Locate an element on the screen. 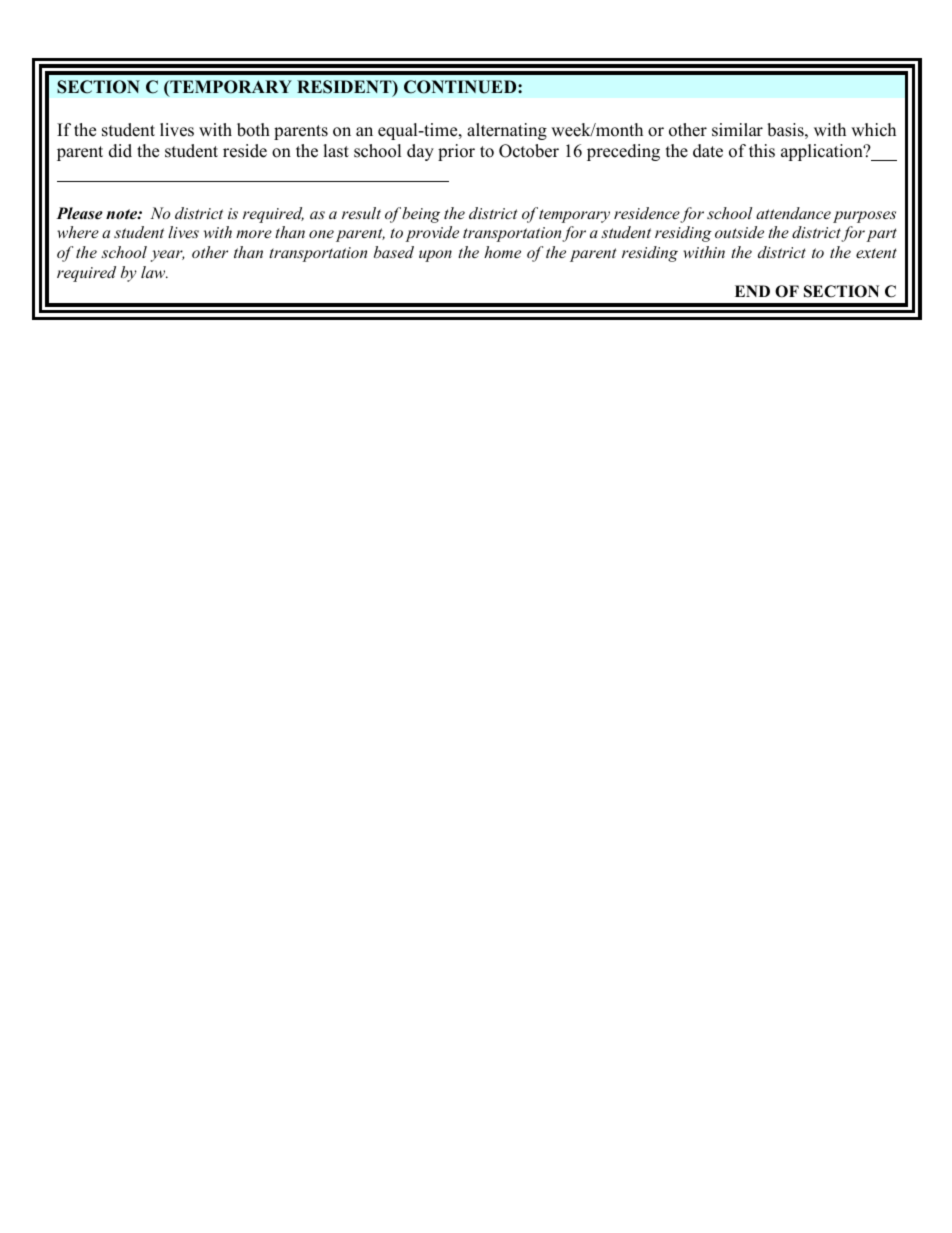  CONTINUED is located at coordinates (461, 87).
